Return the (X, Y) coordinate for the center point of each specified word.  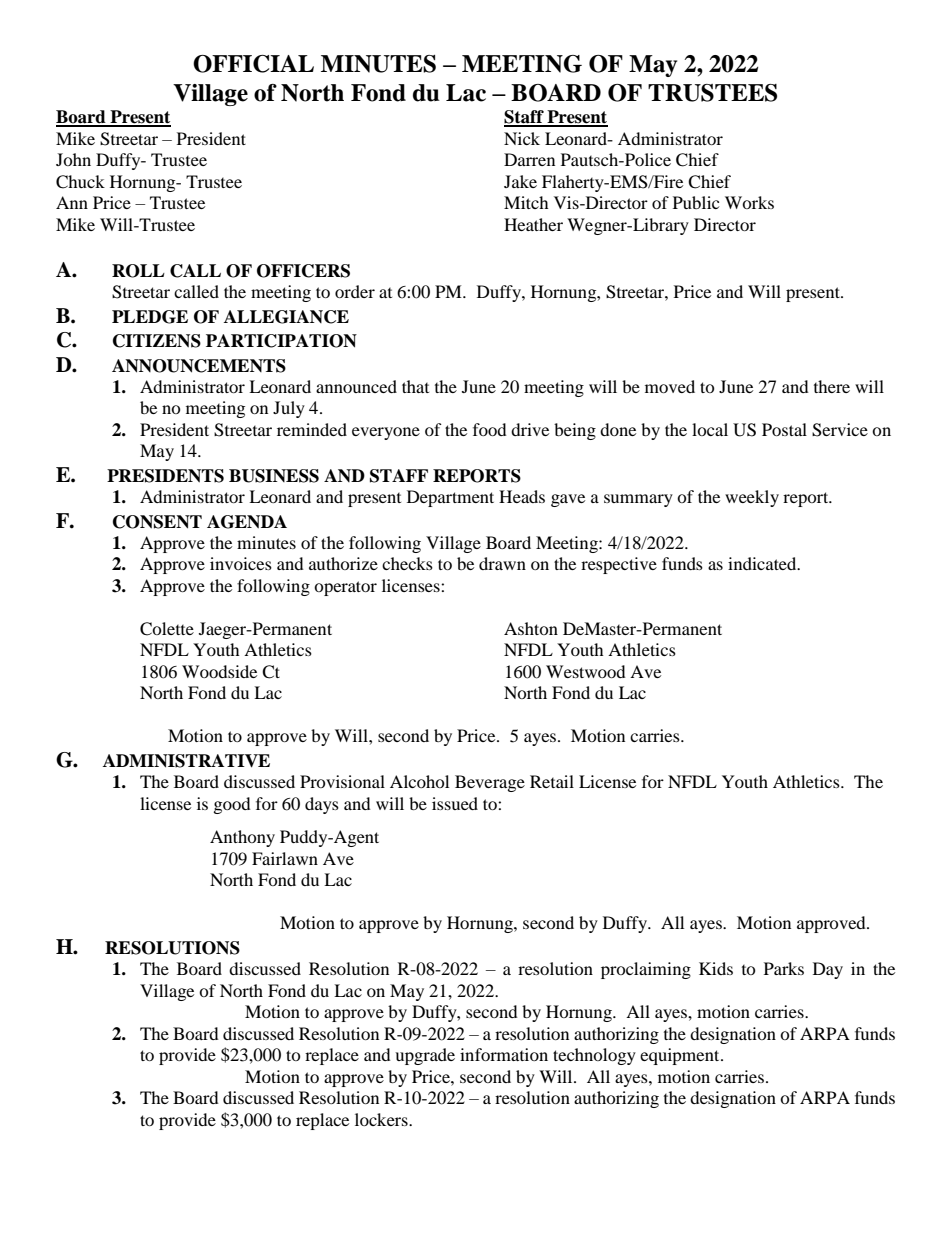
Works (749, 202)
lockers (382, 1119)
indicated (763, 563)
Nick (522, 138)
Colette (167, 629)
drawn (502, 563)
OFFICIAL (253, 64)
